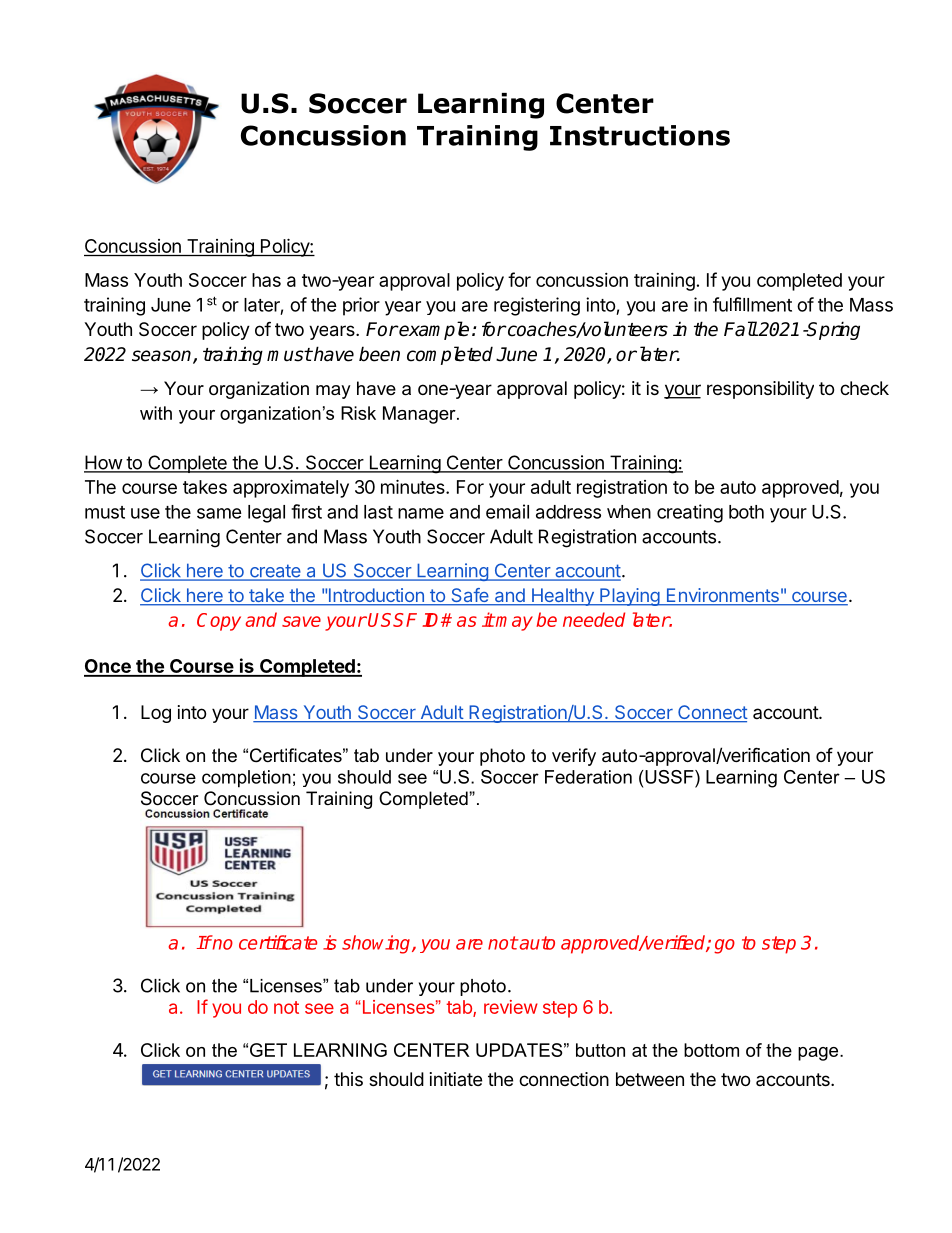  What do you see at coordinates (456, 1079) in the screenshot?
I see `initiate` at bounding box center [456, 1079].
